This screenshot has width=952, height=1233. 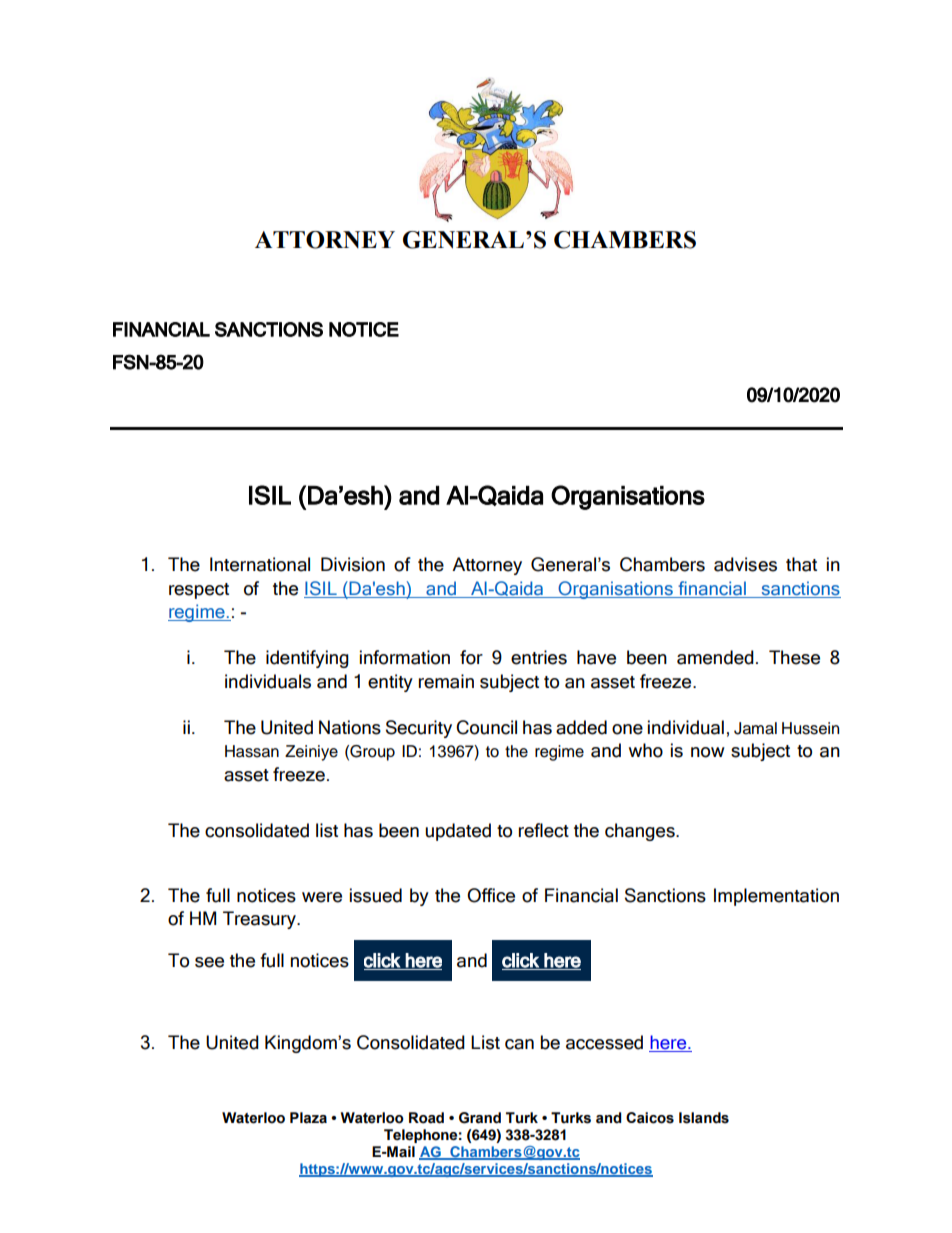 I want to click on changes, so click(x=641, y=832).
